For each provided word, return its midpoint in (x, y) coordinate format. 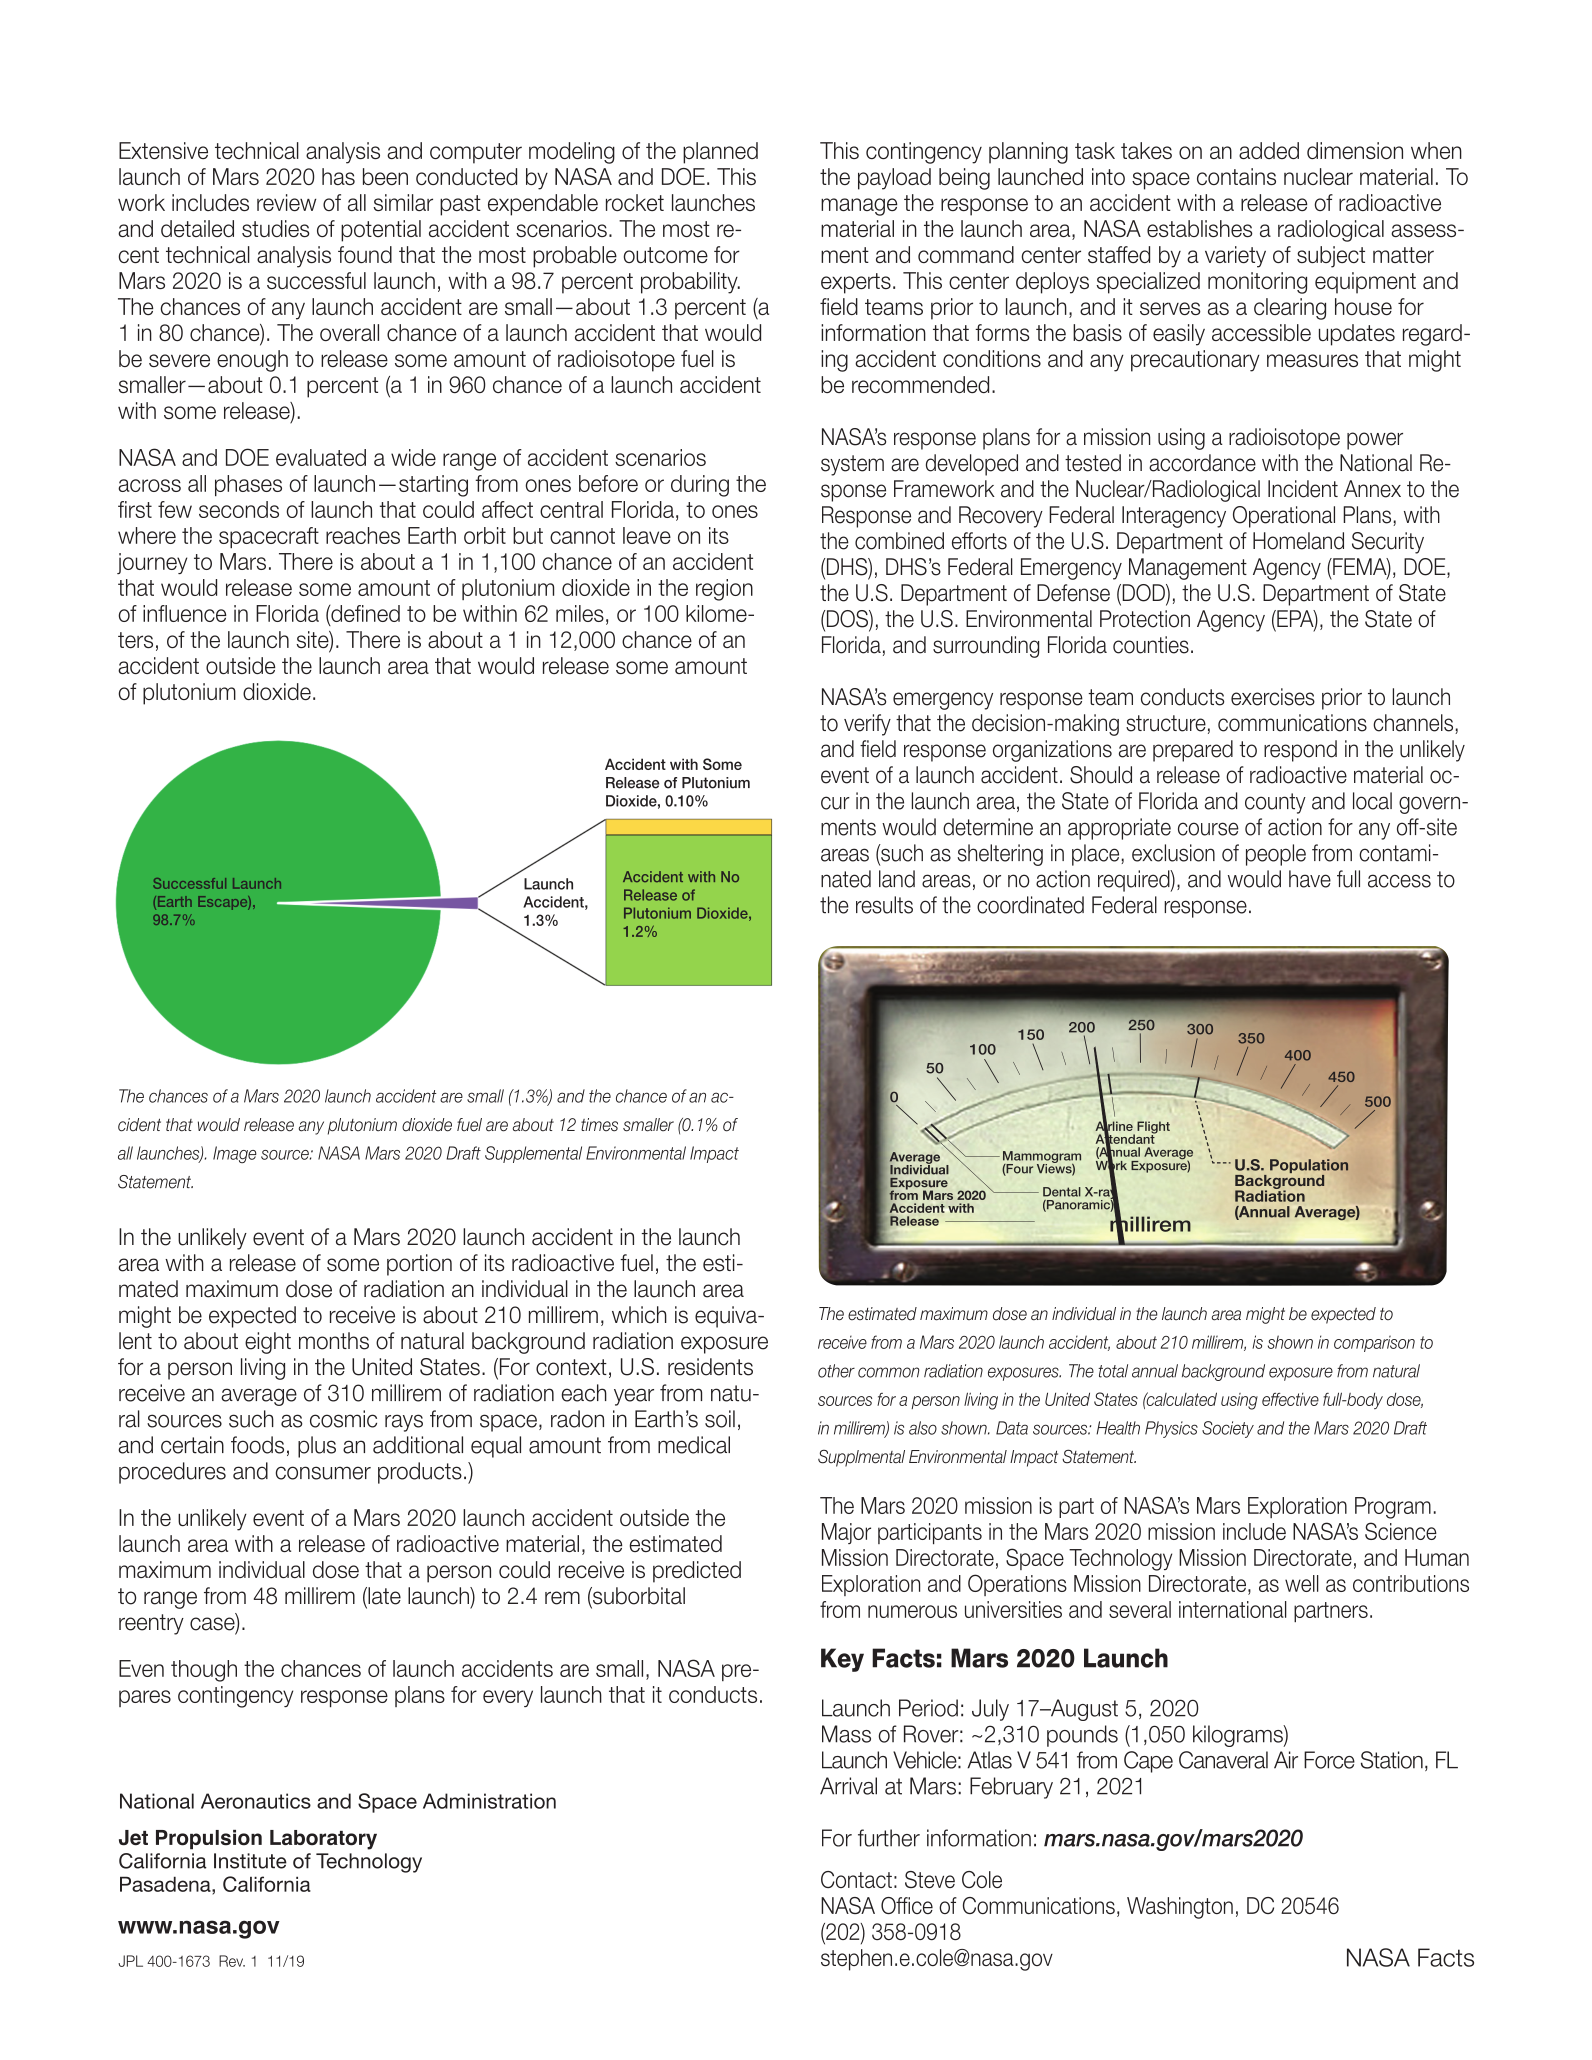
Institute (250, 1861)
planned (720, 153)
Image (235, 1154)
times (599, 1125)
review (286, 202)
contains (1236, 176)
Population (1309, 1167)
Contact (856, 1879)
